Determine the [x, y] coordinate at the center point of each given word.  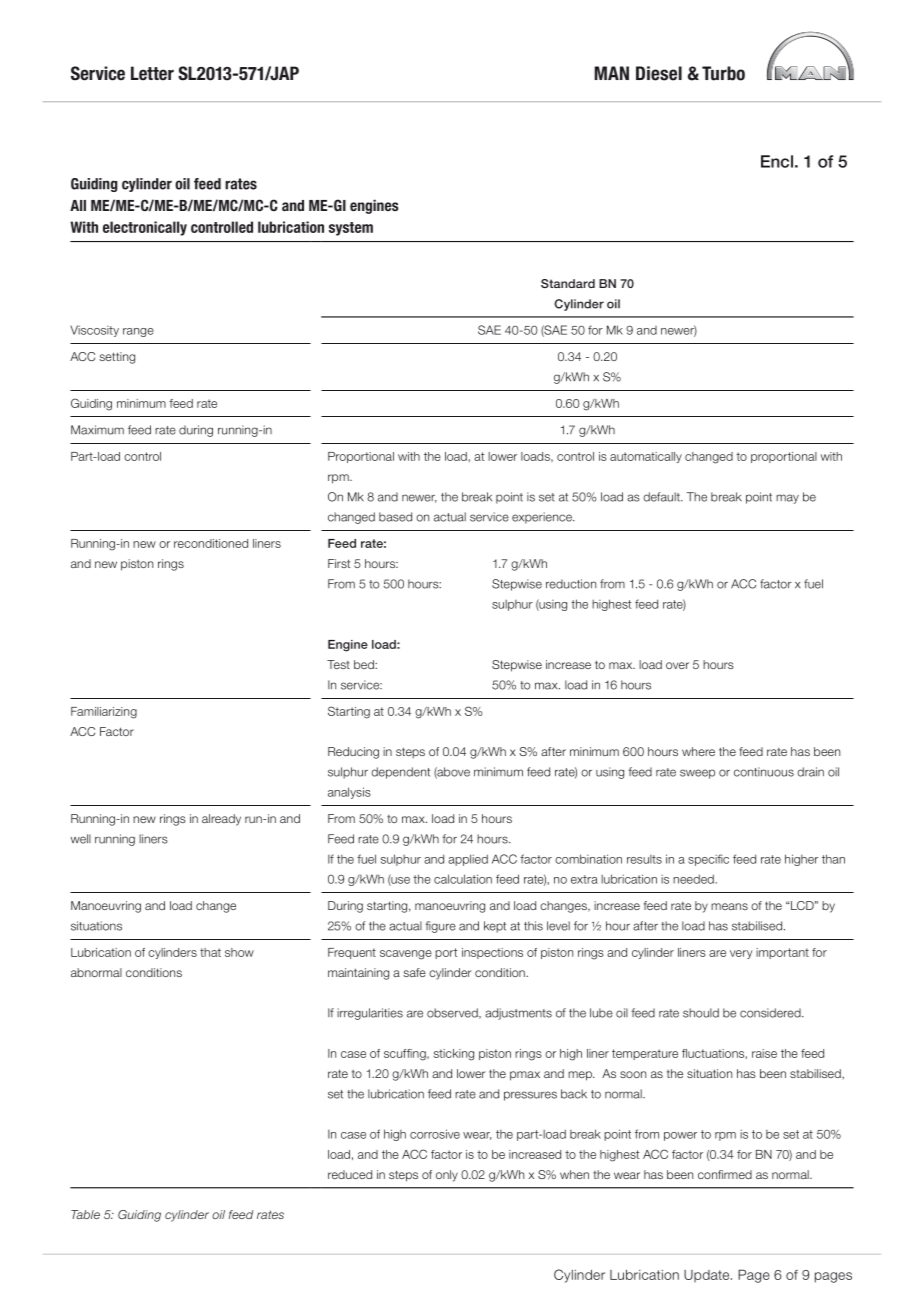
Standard [568, 283]
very [741, 954]
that [210, 952]
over [677, 665]
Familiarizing [104, 713]
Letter [152, 73]
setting [117, 358]
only [447, 1176]
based [395, 517]
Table [85, 1214]
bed [365, 664]
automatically [646, 457]
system [351, 229]
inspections [492, 953]
